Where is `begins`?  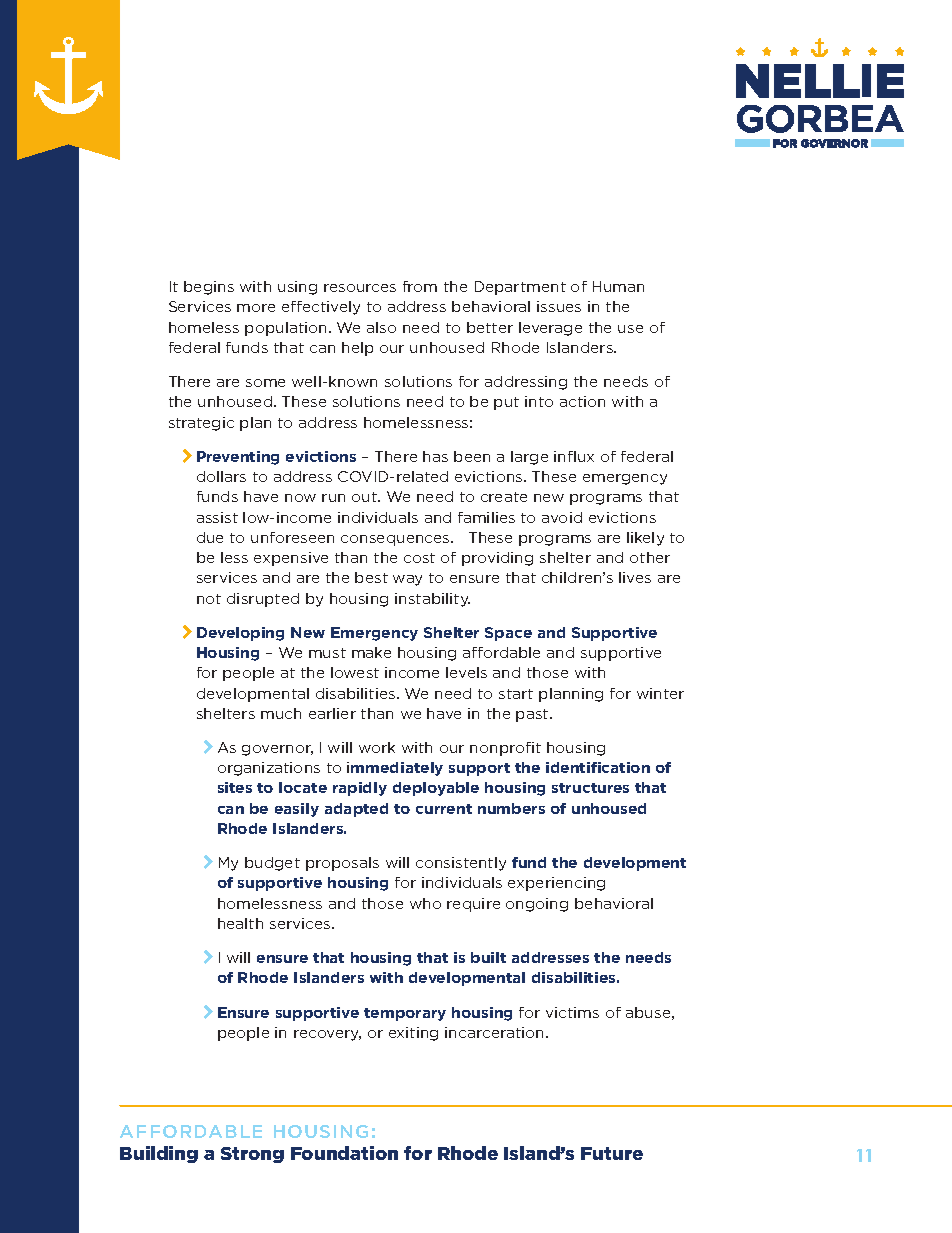
begins is located at coordinates (209, 288).
